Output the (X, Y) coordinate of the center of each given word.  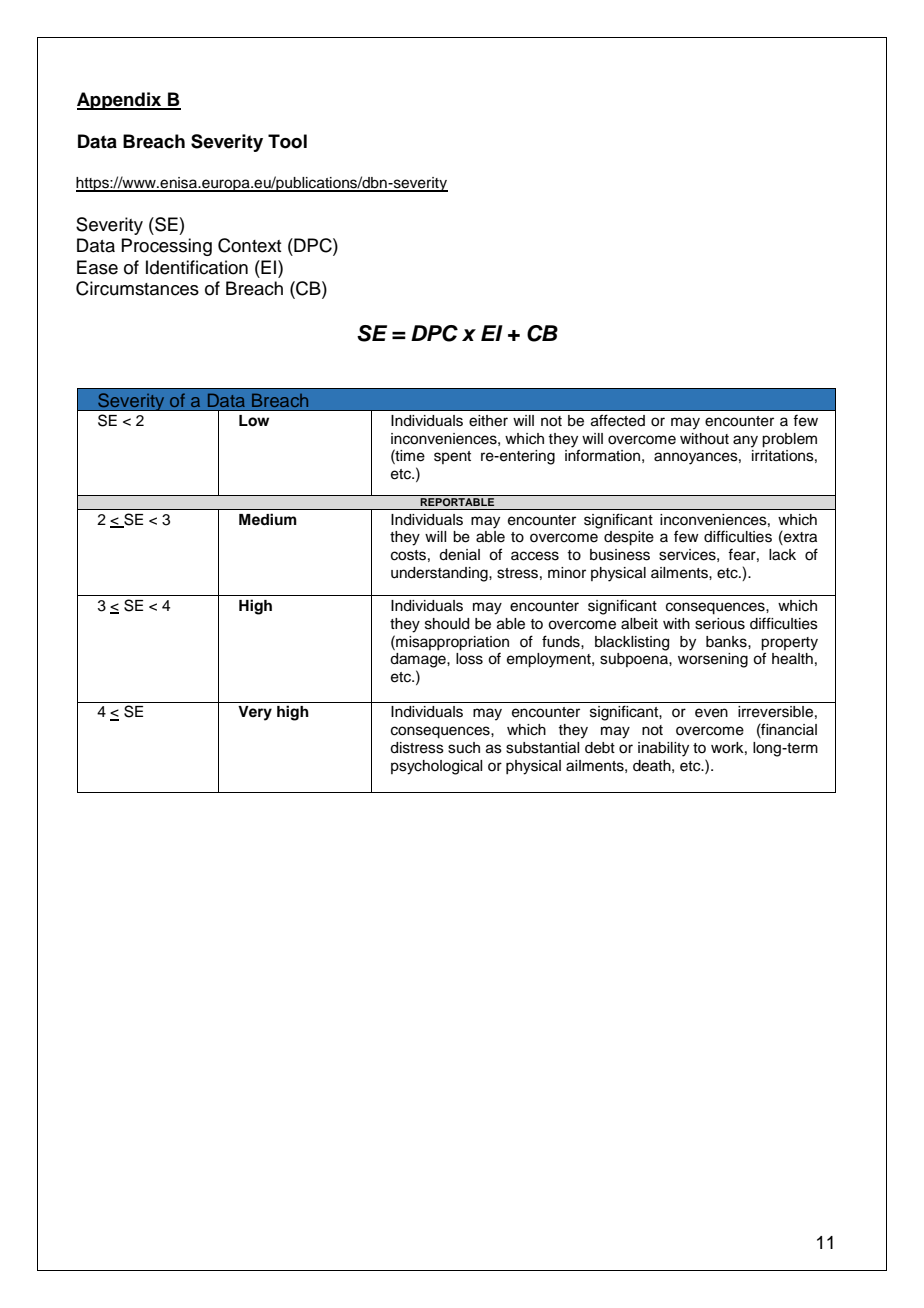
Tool (287, 141)
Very (255, 713)
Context (249, 245)
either (488, 421)
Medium (268, 519)
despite (629, 538)
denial (459, 555)
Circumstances (137, 288)
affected (618, 420)
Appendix (120, 101)
